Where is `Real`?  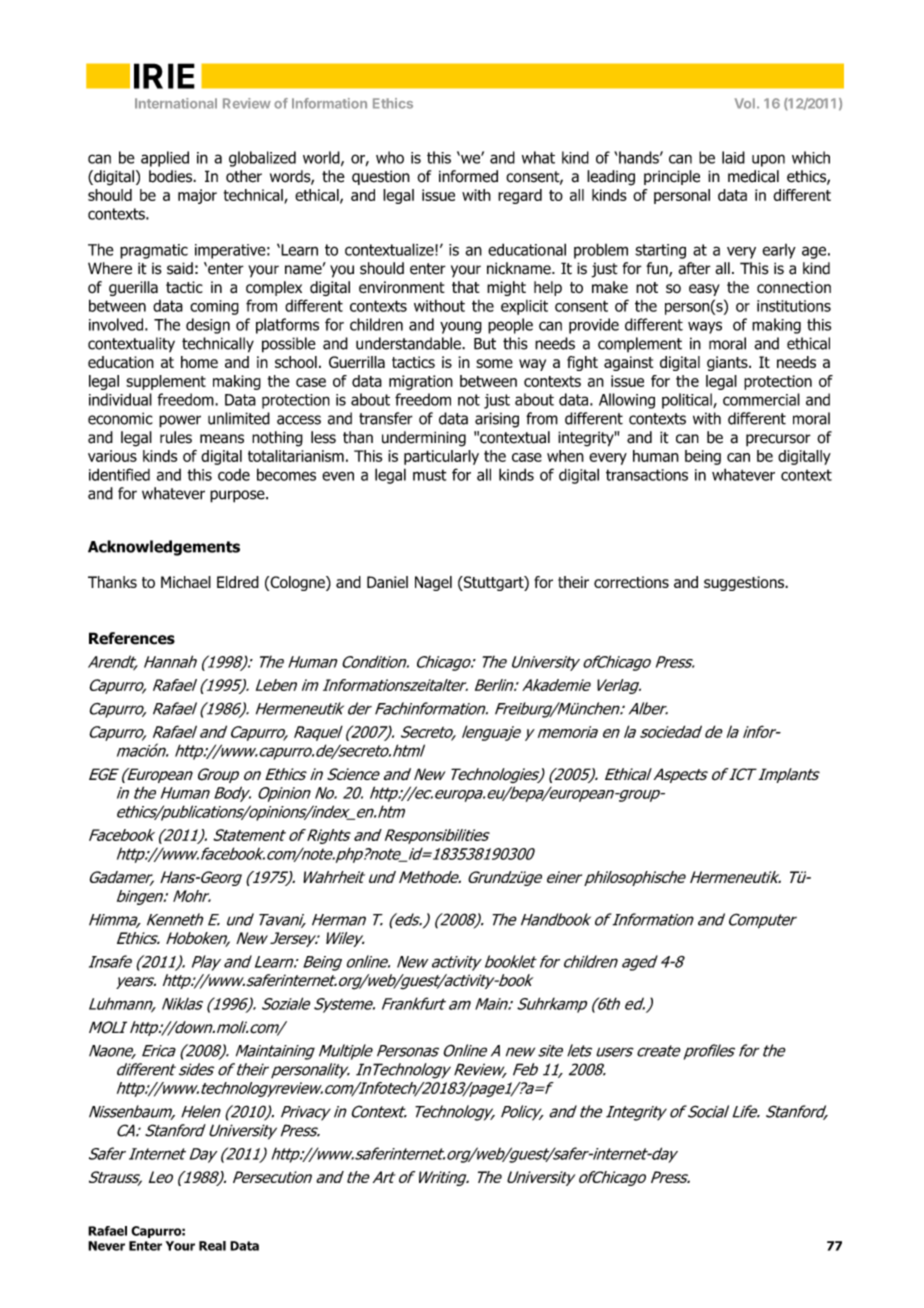 Real is located at coordinates (212, 1246).
